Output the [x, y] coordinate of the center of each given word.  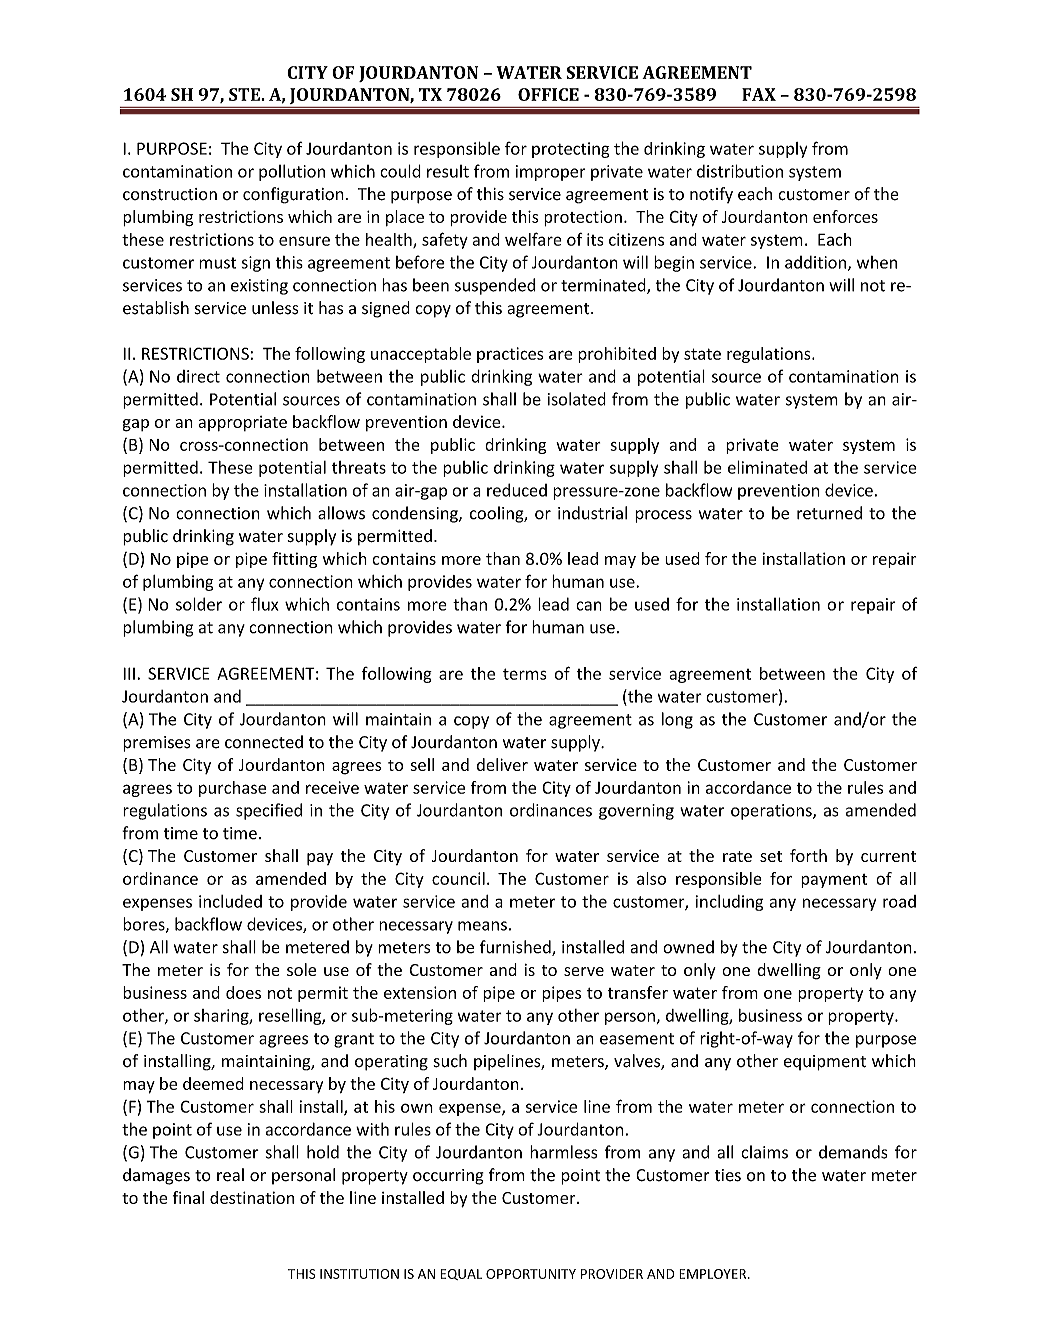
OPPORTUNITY [531, 1274]
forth [808, 855]
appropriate [242, 423]
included [230, 901]
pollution [292, 172]
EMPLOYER [714, 1274]
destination [252, 1197]
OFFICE [548, 94]
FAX [759, 94]
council [458, 878]
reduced [517, 490]
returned [829, 513]
